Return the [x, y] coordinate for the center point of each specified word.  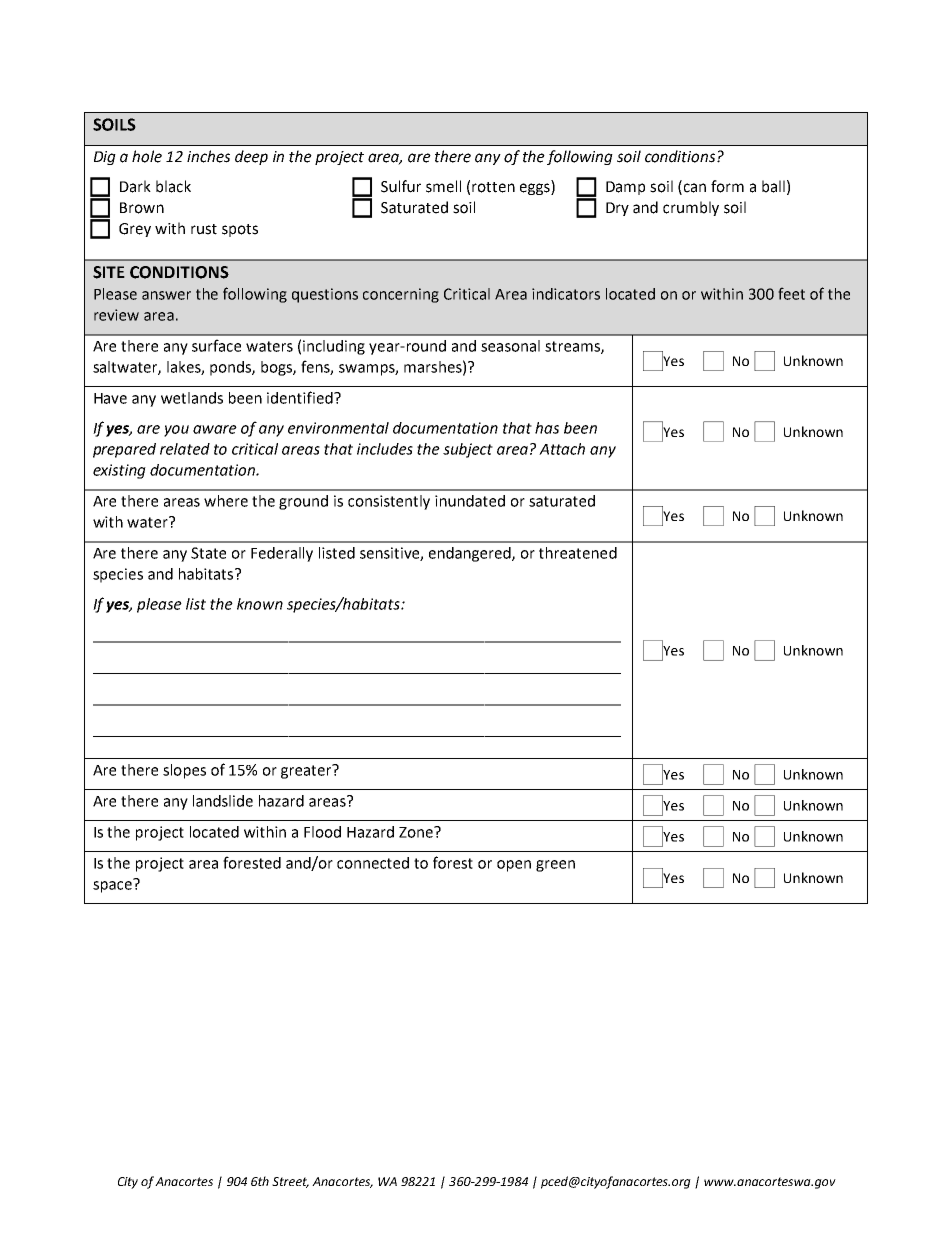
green [555, 866]
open [514, 866]
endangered [471, 554]
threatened [578, 553]
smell [443, 186]
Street [290, 1182]
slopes [184, 771]
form [727, 186]
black [173, 186]
